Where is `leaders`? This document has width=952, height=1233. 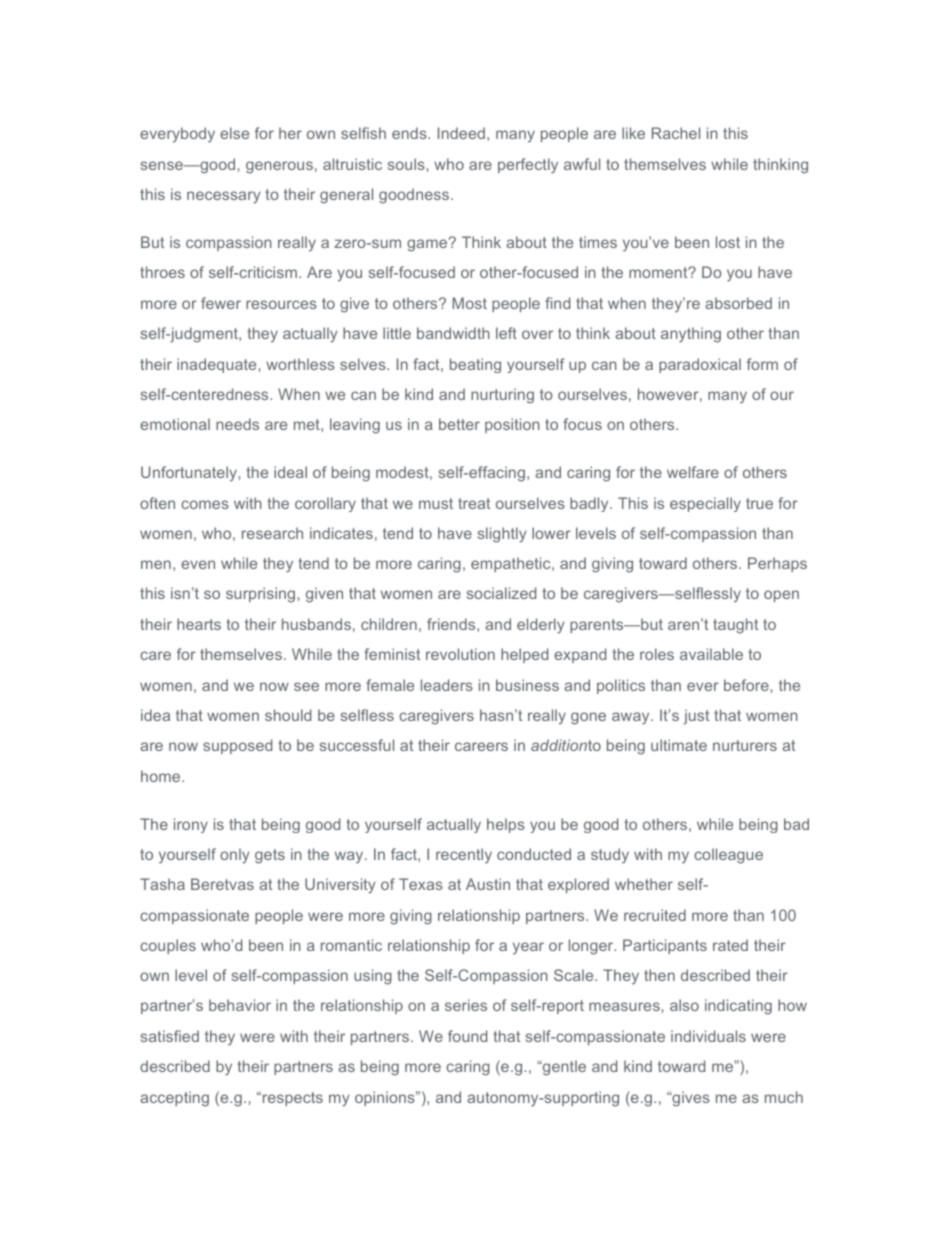 leaders is located at coordinates (447, 685).
